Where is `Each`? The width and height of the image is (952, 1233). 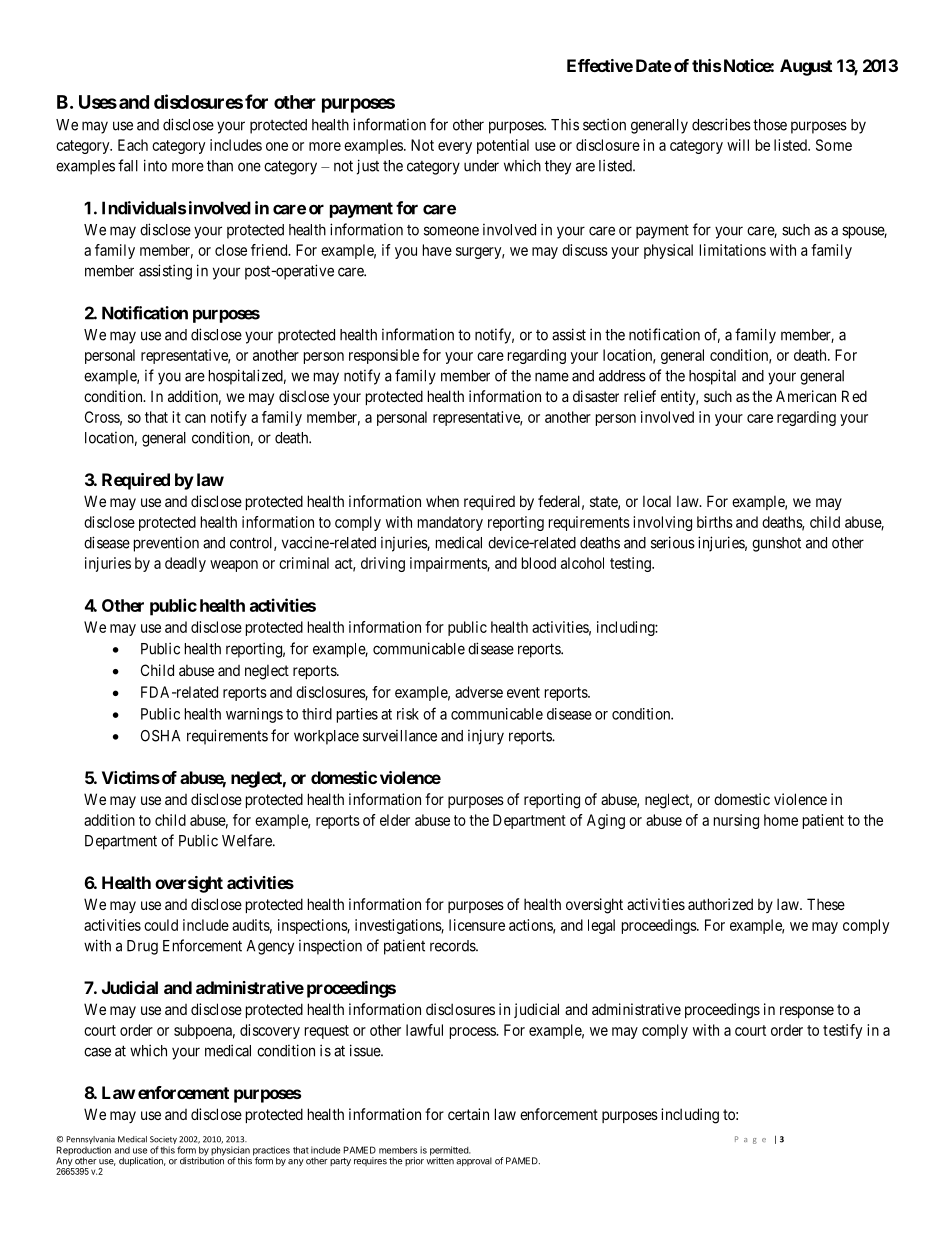
Each is located at coordinates (133, 145).
